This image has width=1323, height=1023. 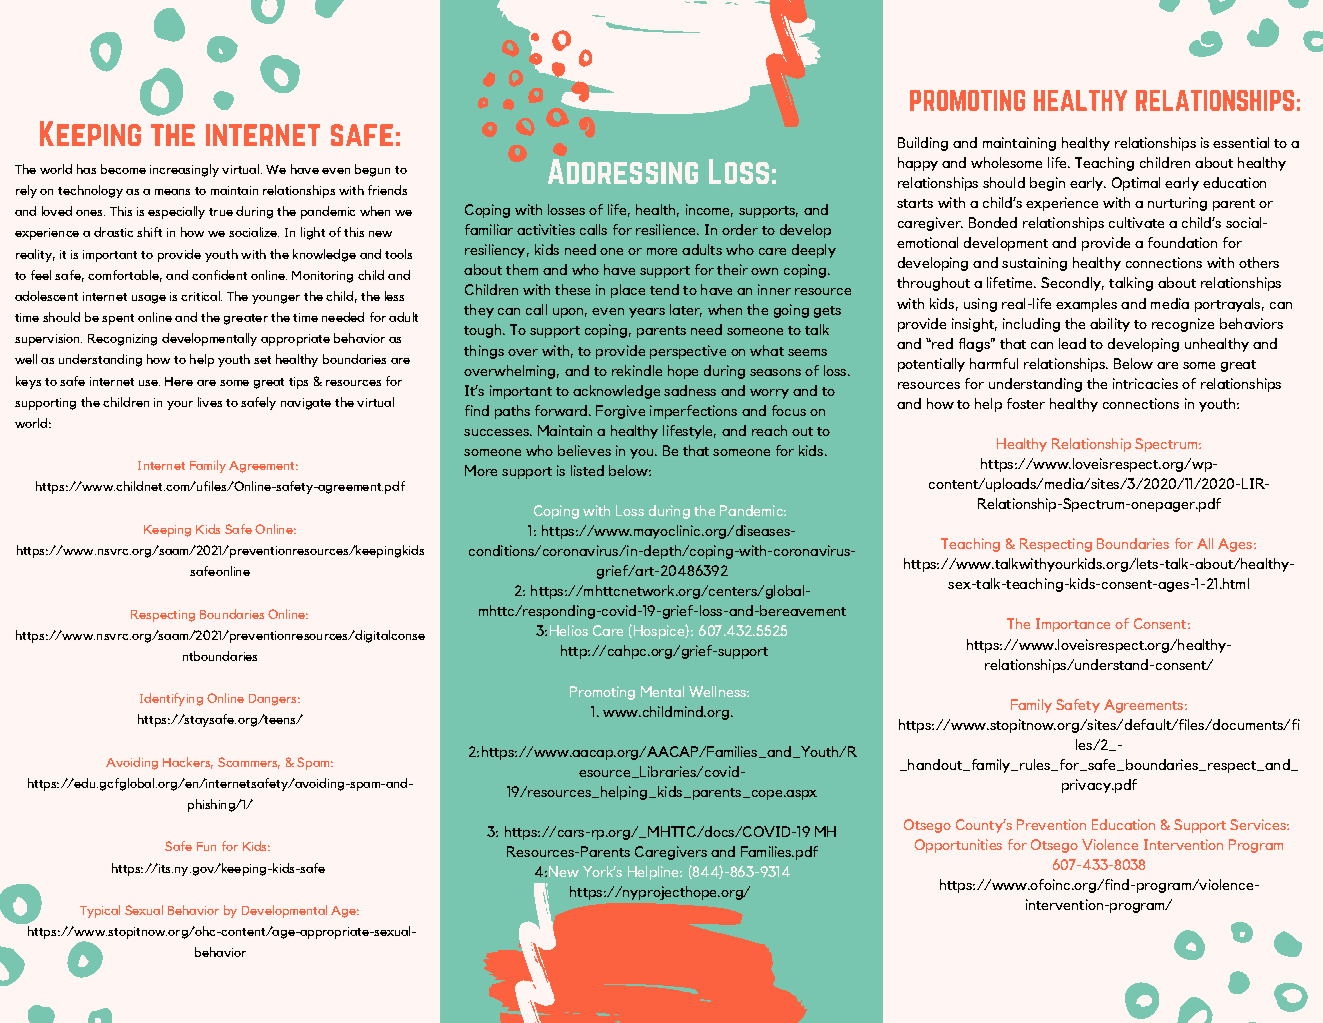 What do you see at coordinates (620, 412) in the image?
I see `Forgive` at bounding box center [620, 412].
